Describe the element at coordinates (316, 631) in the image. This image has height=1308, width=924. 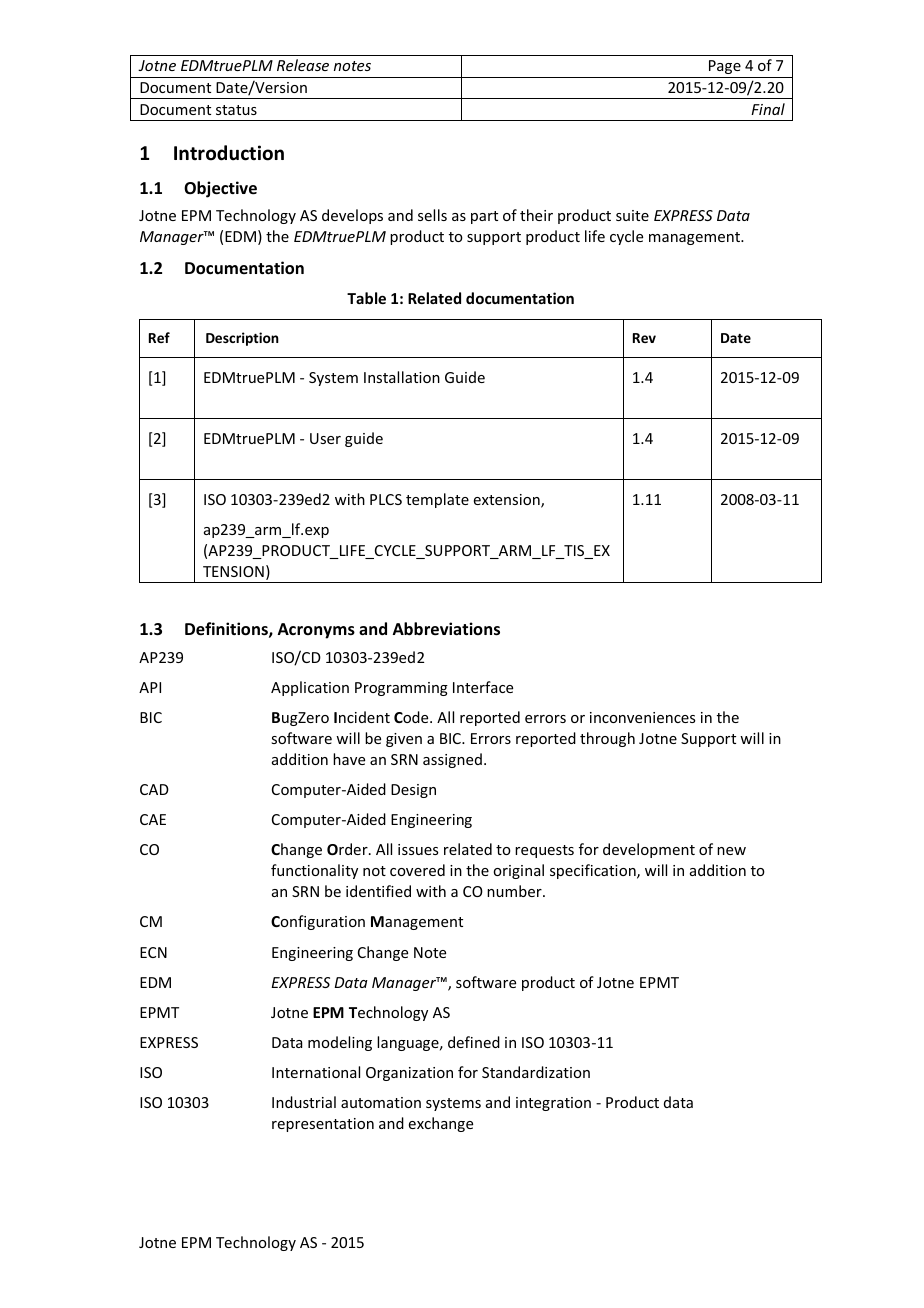
I see `Acronyms` at that location.
